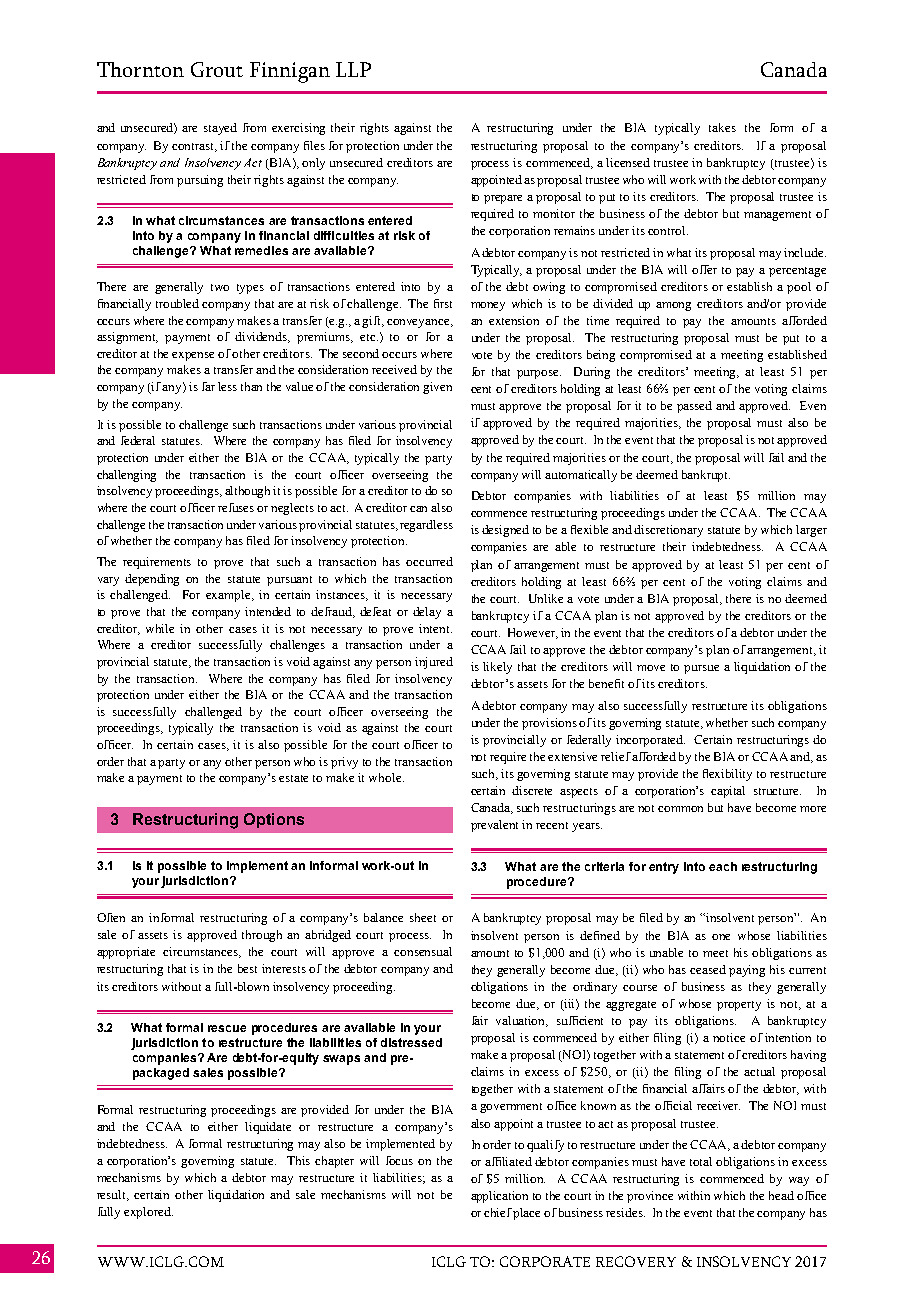  Describe the element at coordinates (236, 507) in the screenshot. I see `refuses` at that location.
